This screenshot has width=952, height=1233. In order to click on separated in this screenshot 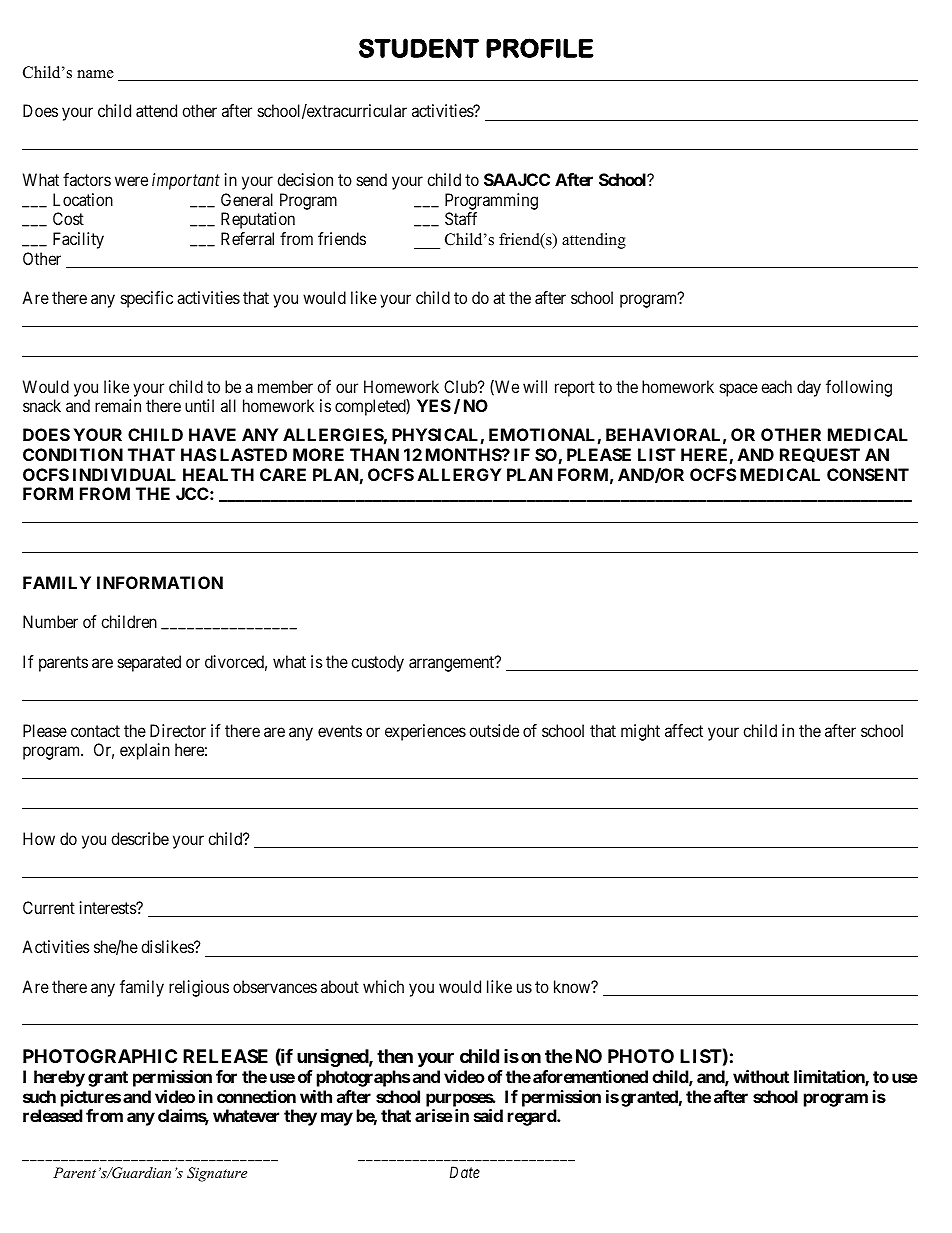, I will do `click(149, 663)`.
